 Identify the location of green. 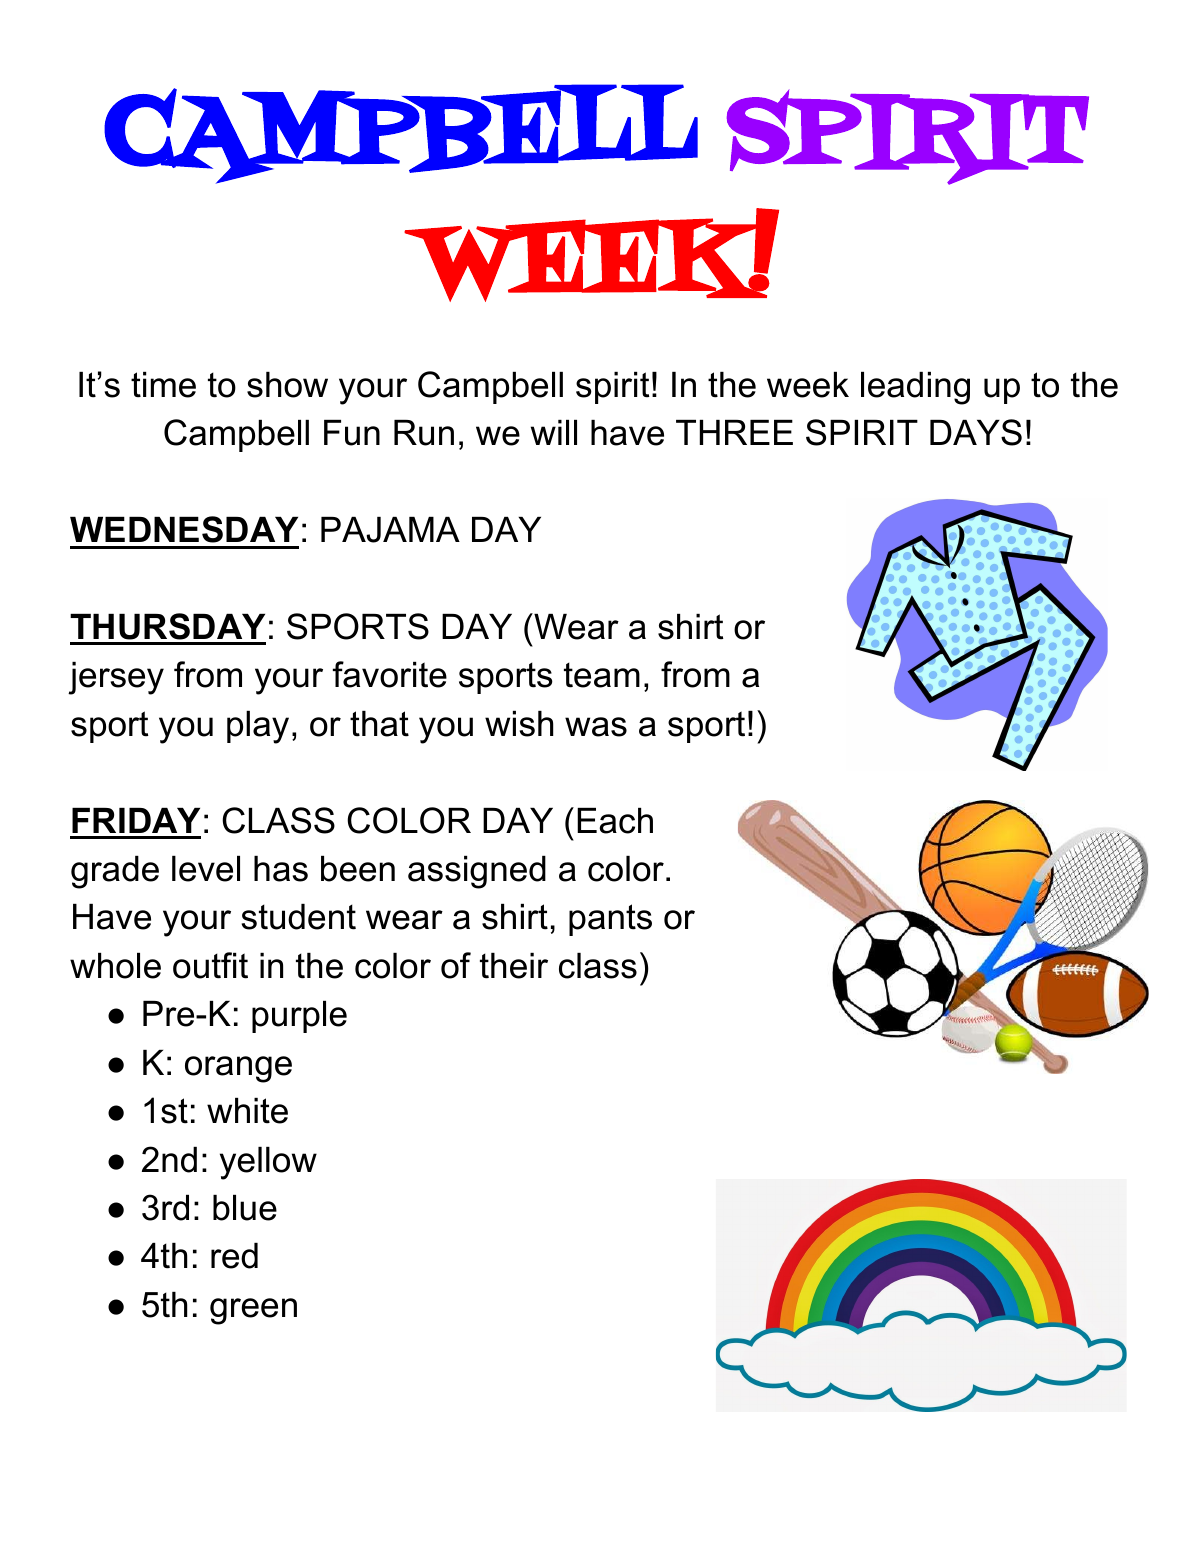
(253, 1311).
